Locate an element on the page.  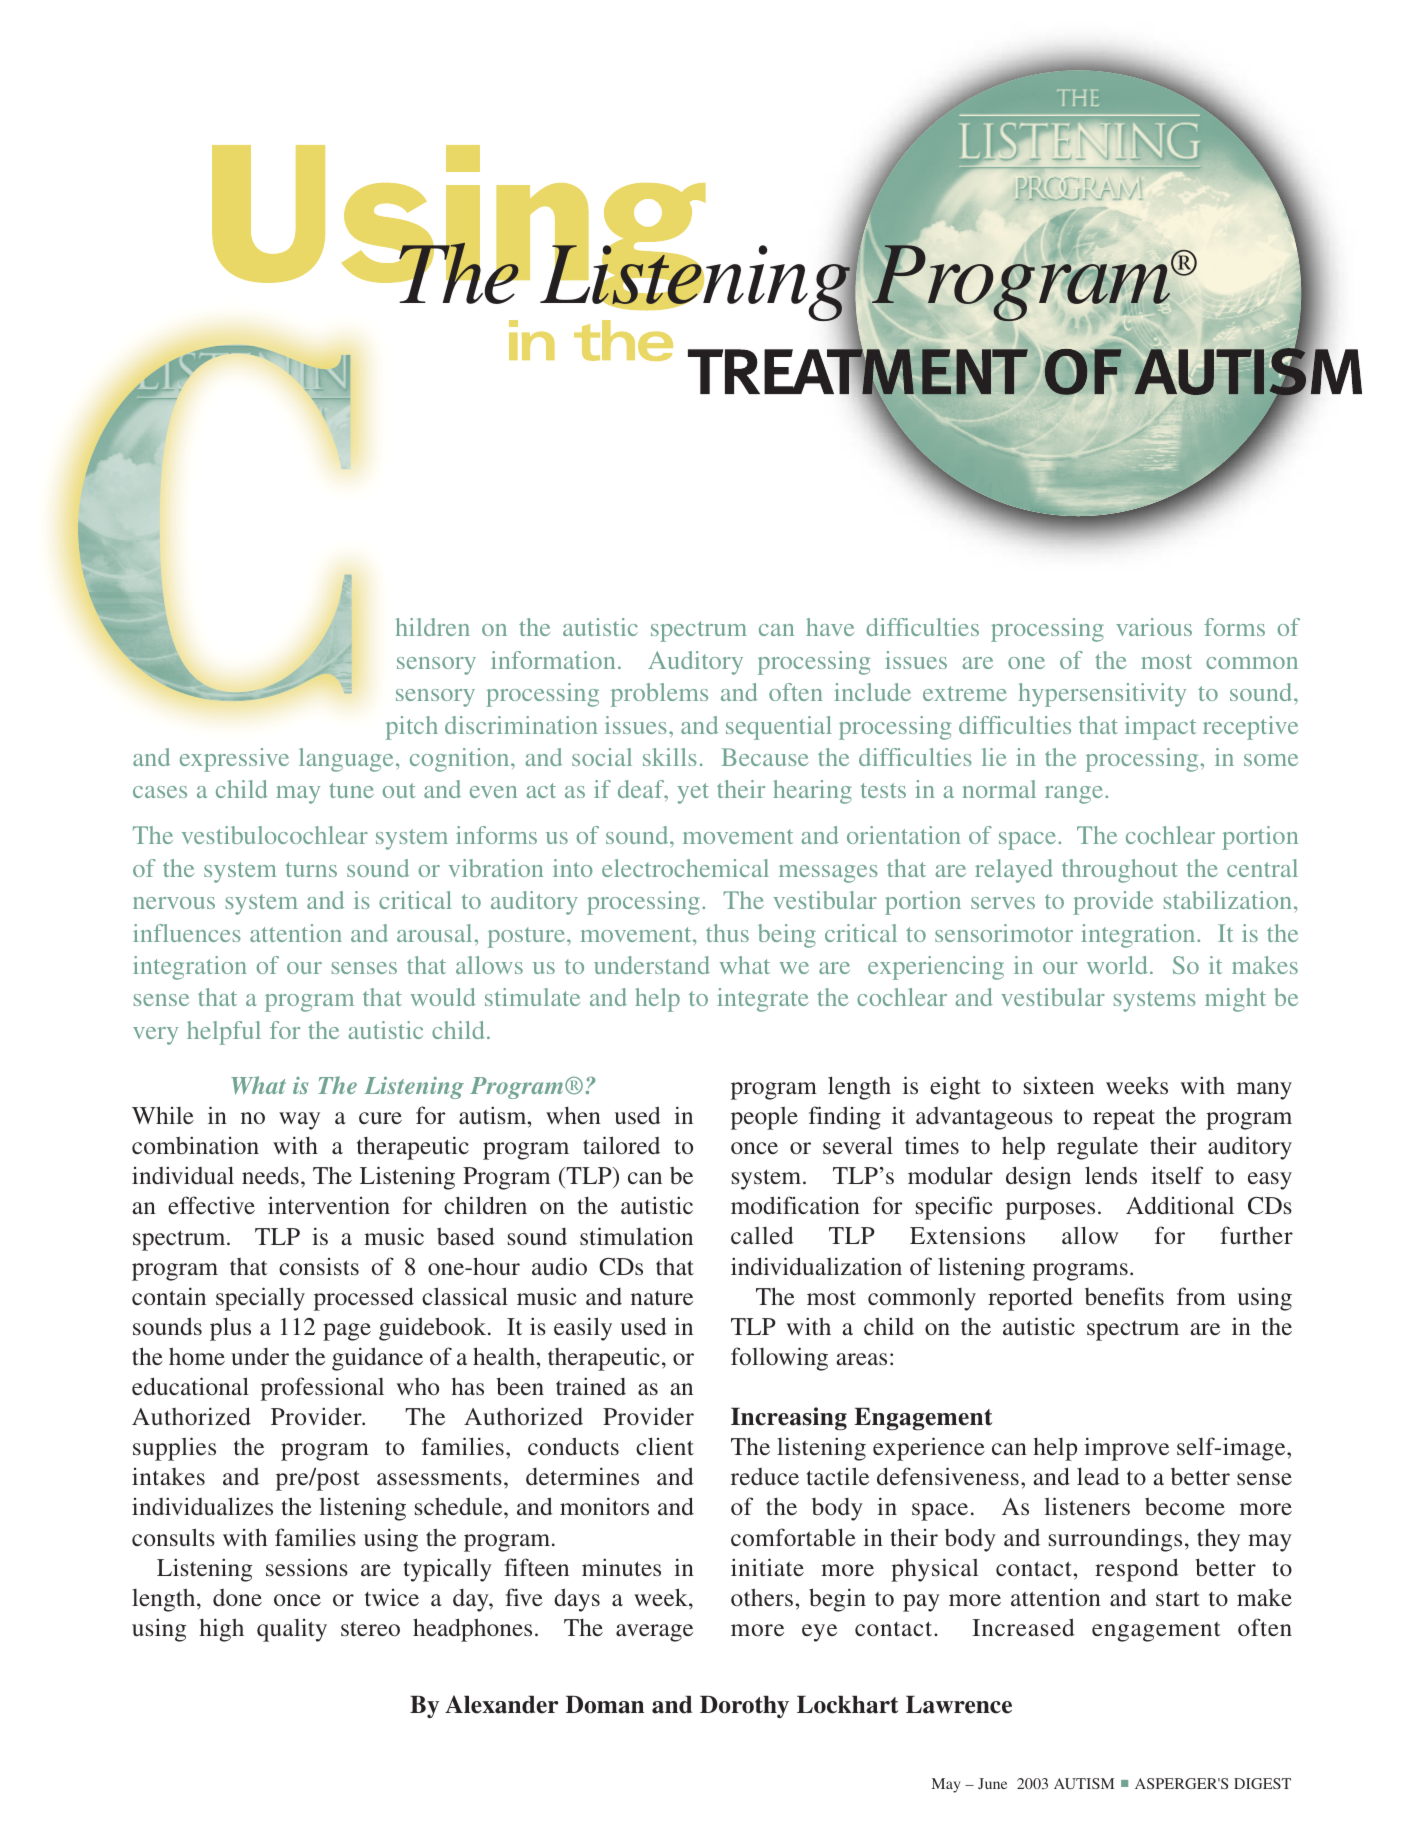
problems is located at coordinates (659, 695).
